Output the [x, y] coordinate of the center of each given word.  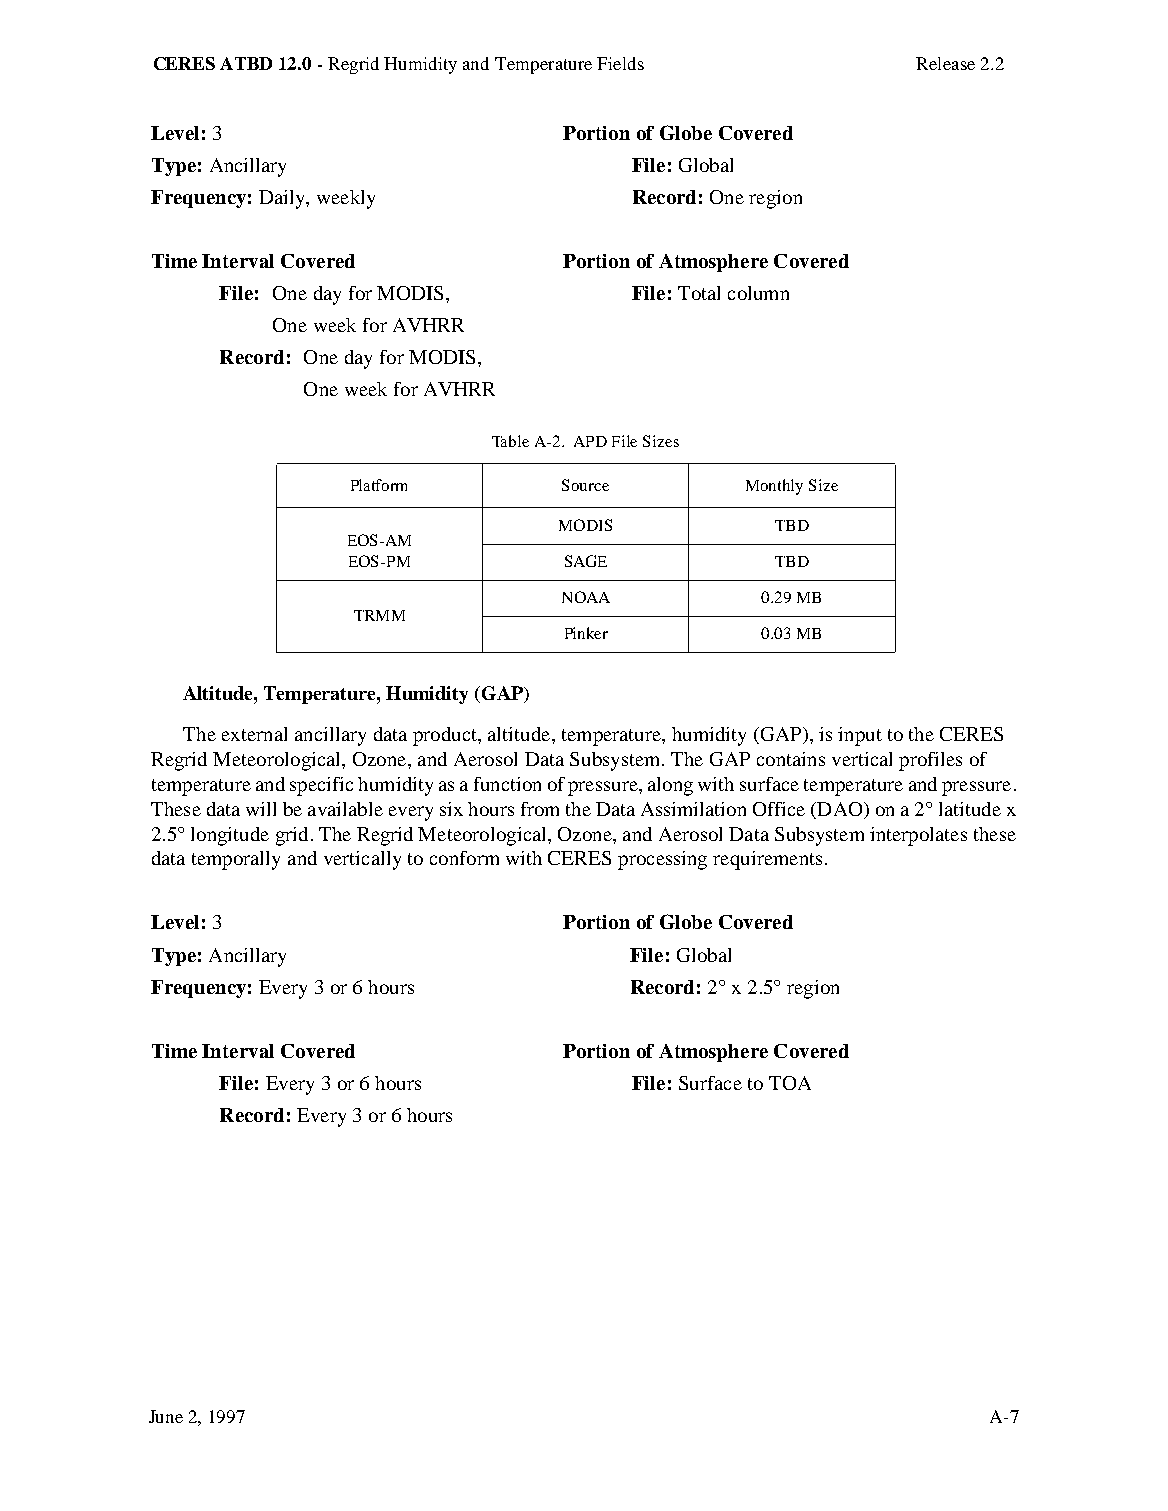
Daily [283, 199]
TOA [790, 1083]
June [166, 1416]
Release [945, 63]
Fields [620, 63]
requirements [767, 860]
